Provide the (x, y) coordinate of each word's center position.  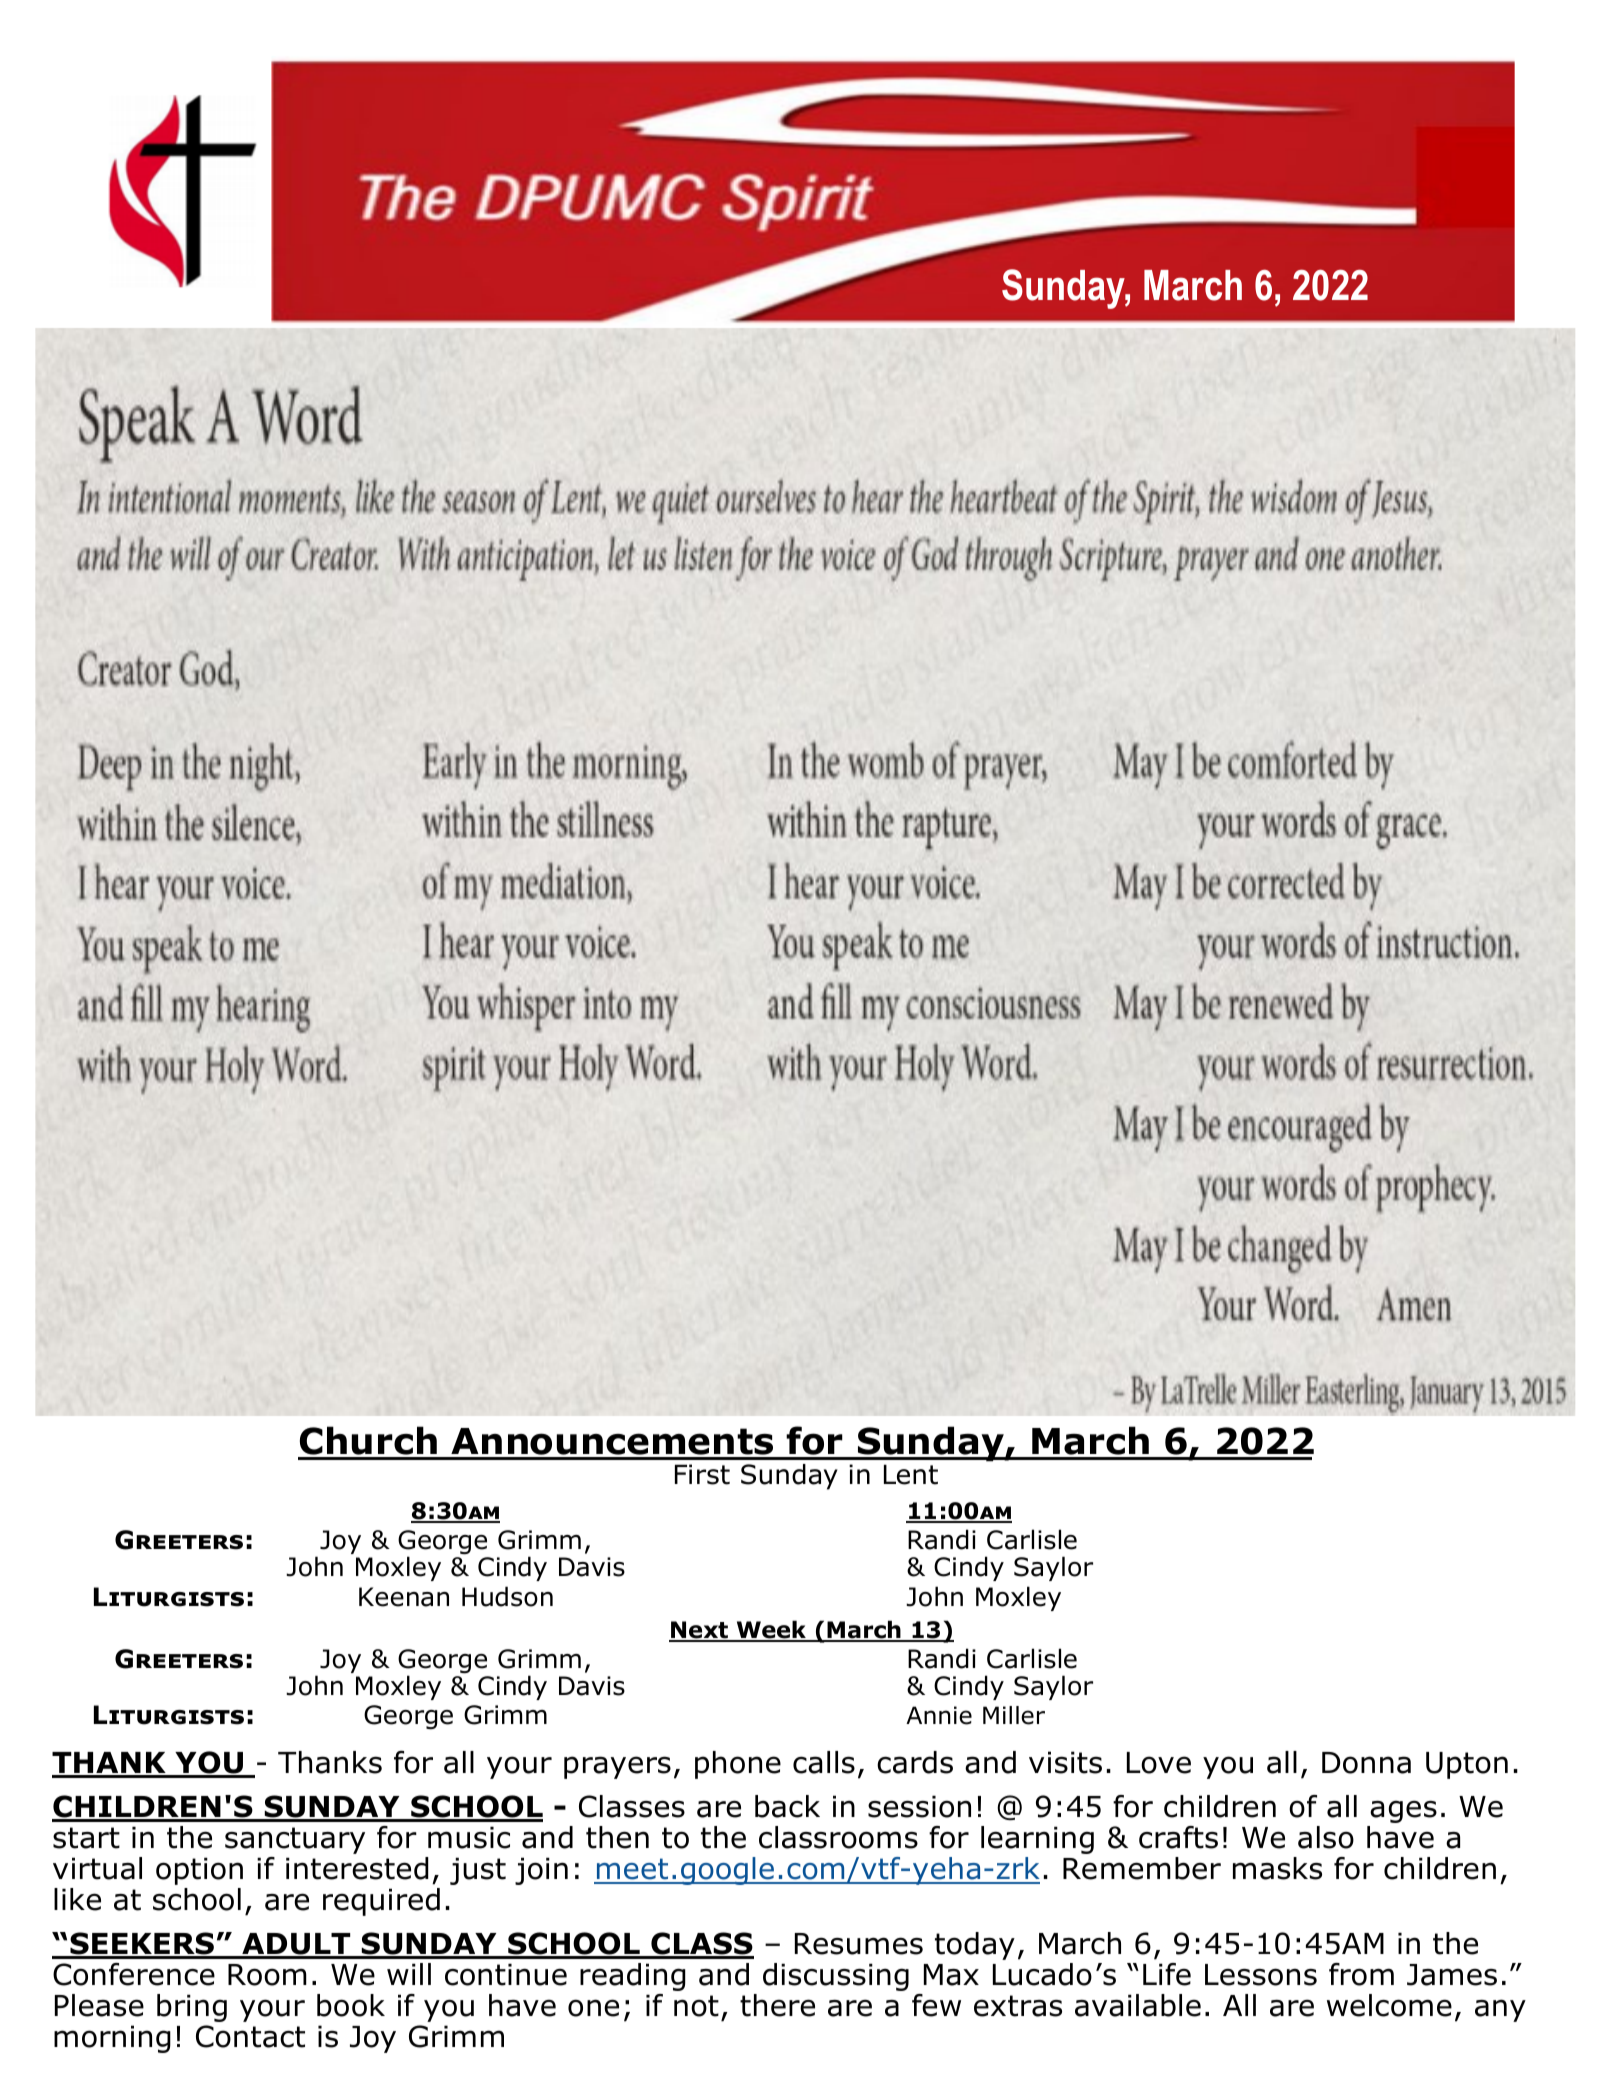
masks (1277, 1868)
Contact (250, 2036)
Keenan (404, 1597)
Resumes (859, 1944)
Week (771, 1631)
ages (1403, 1811)
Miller (1014, 1715)
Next (699, 1631)
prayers (617, 1767)
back (787, 1806)
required (381, 1902)
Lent (911, 1474)
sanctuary (295, 1840)
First (702, 1474)
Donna (1366, 1763)
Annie (939, 1715)
